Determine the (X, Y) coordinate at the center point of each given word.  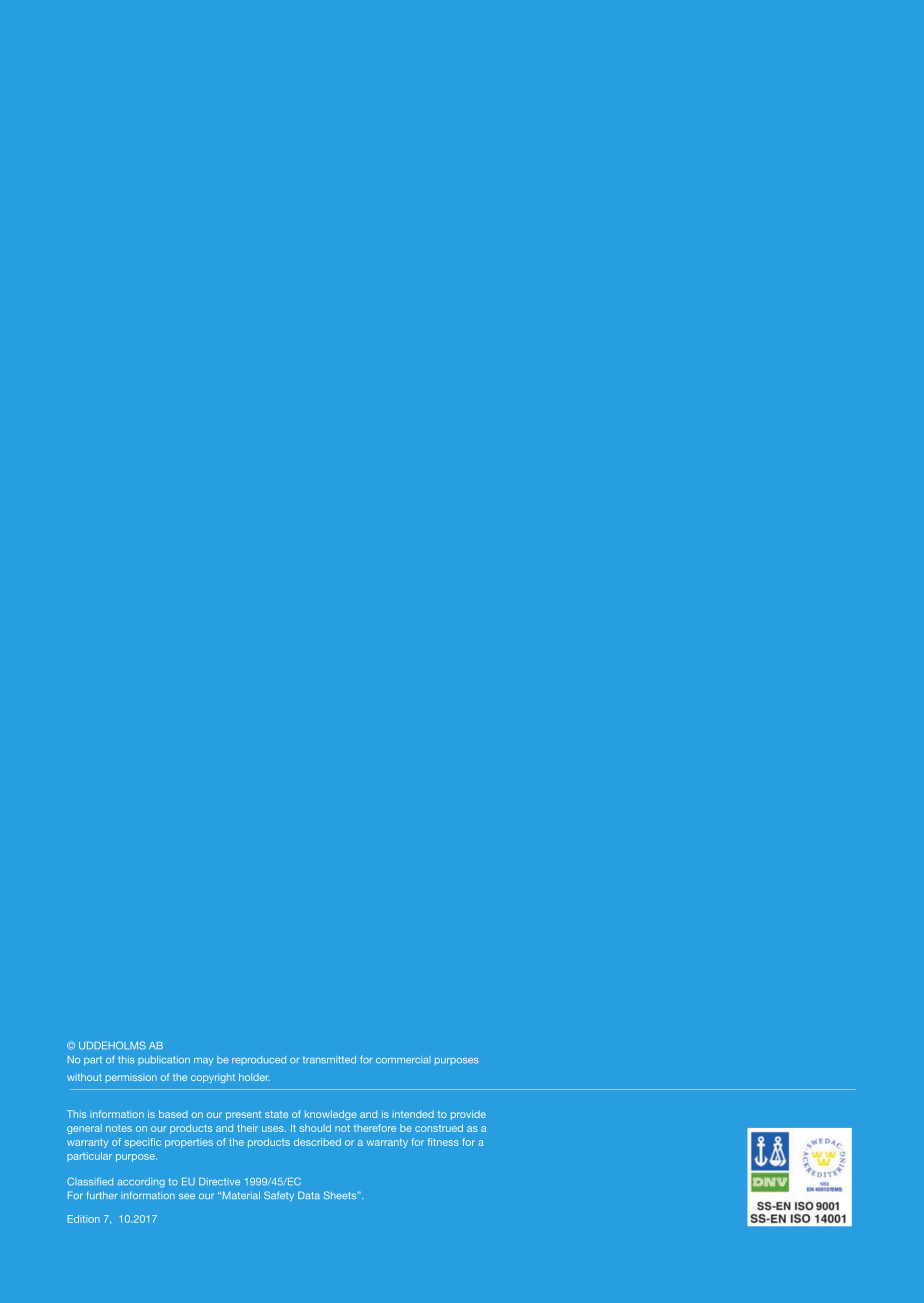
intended (413, 1114)
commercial (403, 1060)
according (141, 1183)
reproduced (259, 1060)
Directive (219, 1182)
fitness (443, 1142)
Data (309, 1195)
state (276, 1114)
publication (164, 1060)
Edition (84, 1219)
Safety (279, 1196)
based (173, 1114)
